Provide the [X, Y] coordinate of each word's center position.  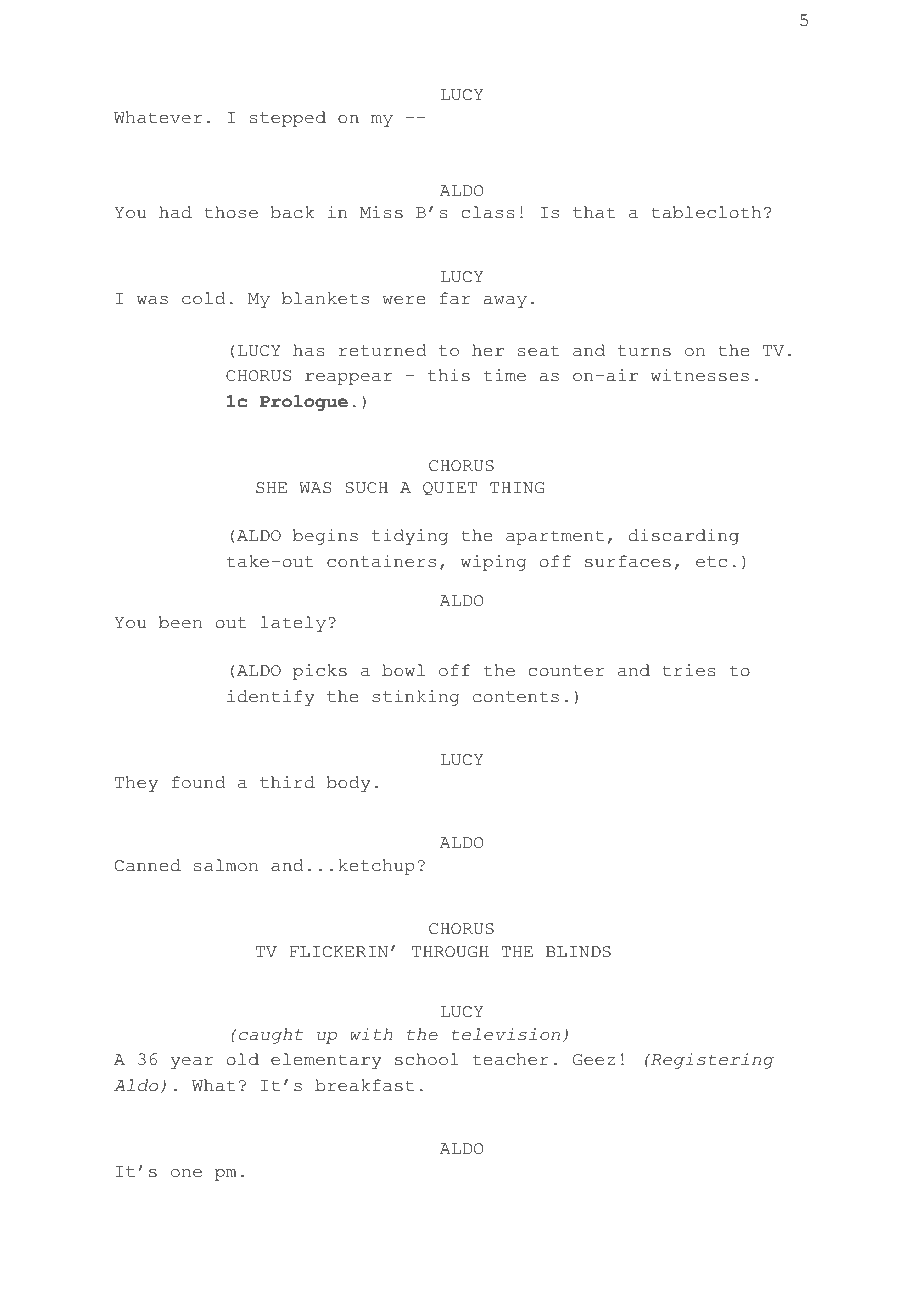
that [594, 212]
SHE [271, 488]
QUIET [450, 488]
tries [689, 670]
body [349, 784]
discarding [684, 537]
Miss [381, 212]
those [231, 212]
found [198, 782]
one [186, 1173]
